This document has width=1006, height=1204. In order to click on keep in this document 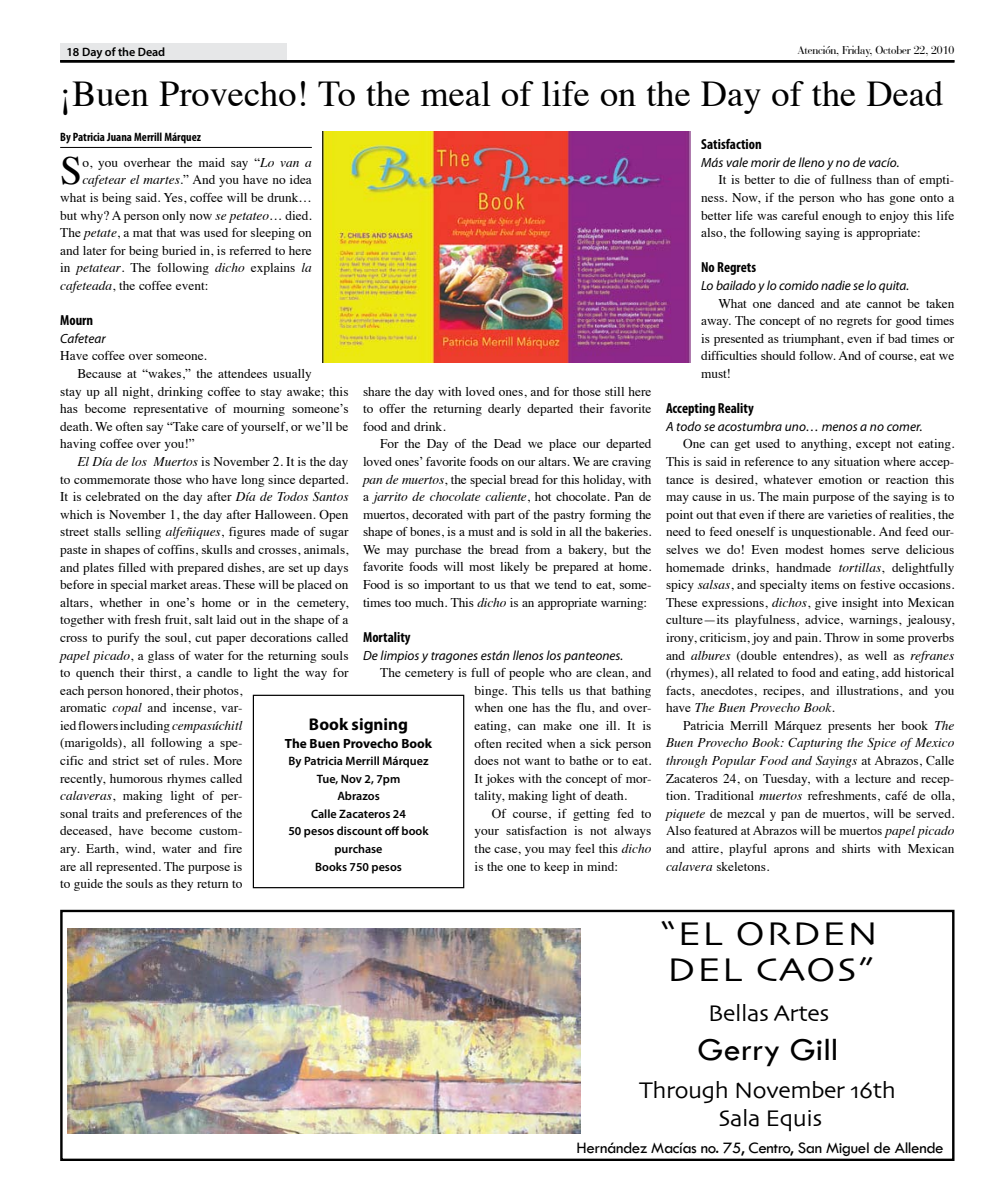, I will do `click(556, 868)`.
